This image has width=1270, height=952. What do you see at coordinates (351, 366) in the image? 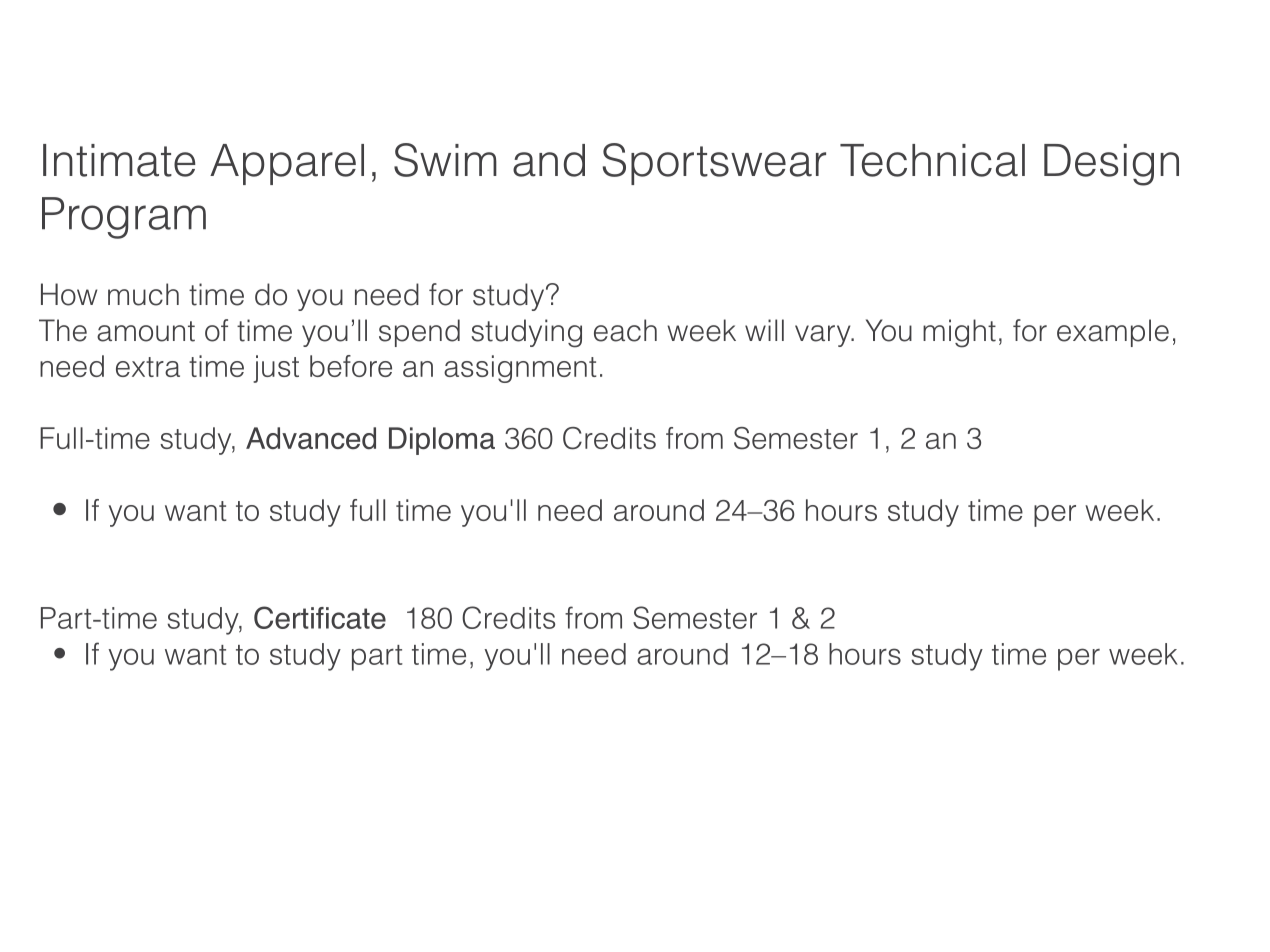
I see `before` at bounding box center [351, 366].
